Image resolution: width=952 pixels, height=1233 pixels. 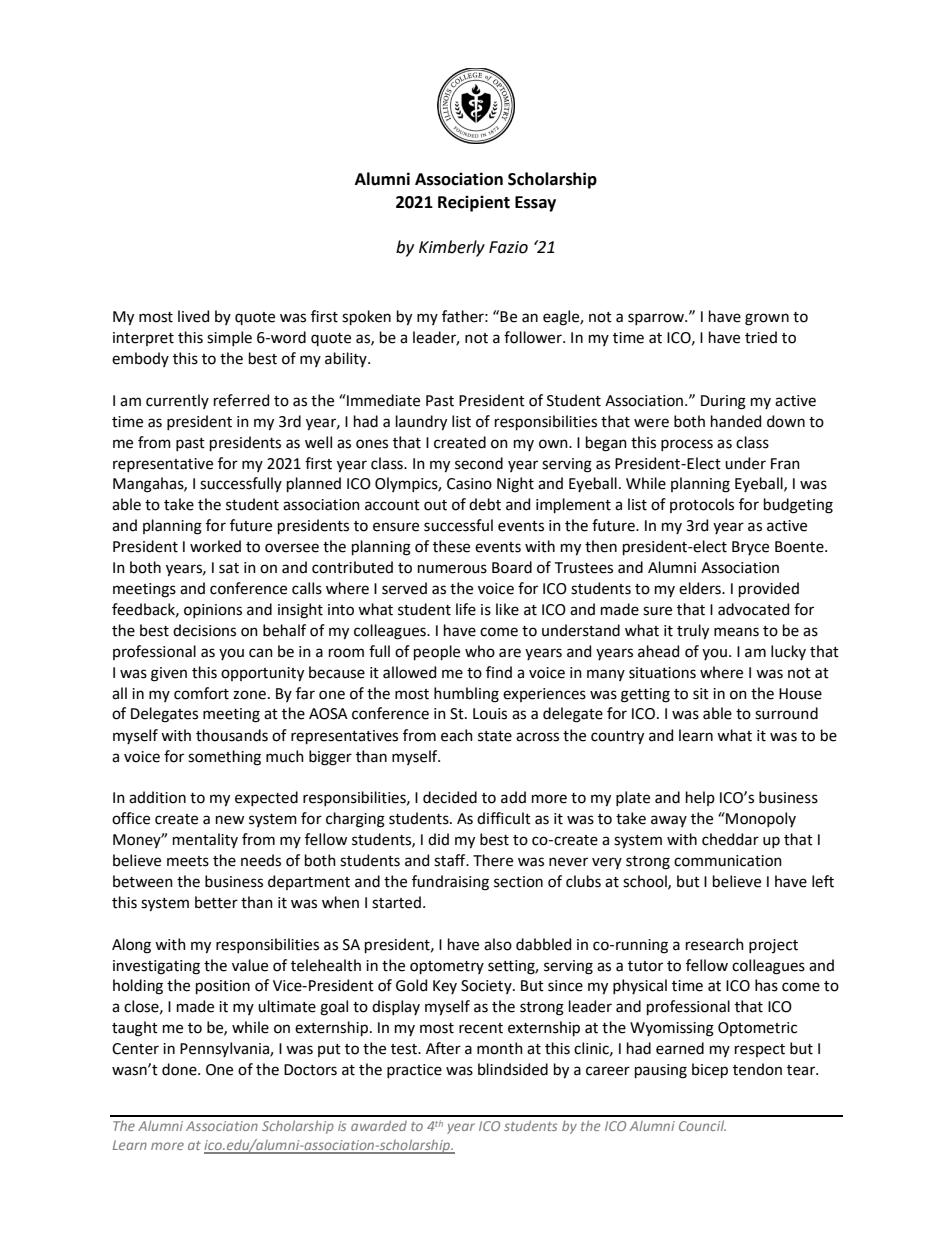 What do you see at coordinates (504, 818) in the image?
I see `difficult` at bounding box center [504, 818].
